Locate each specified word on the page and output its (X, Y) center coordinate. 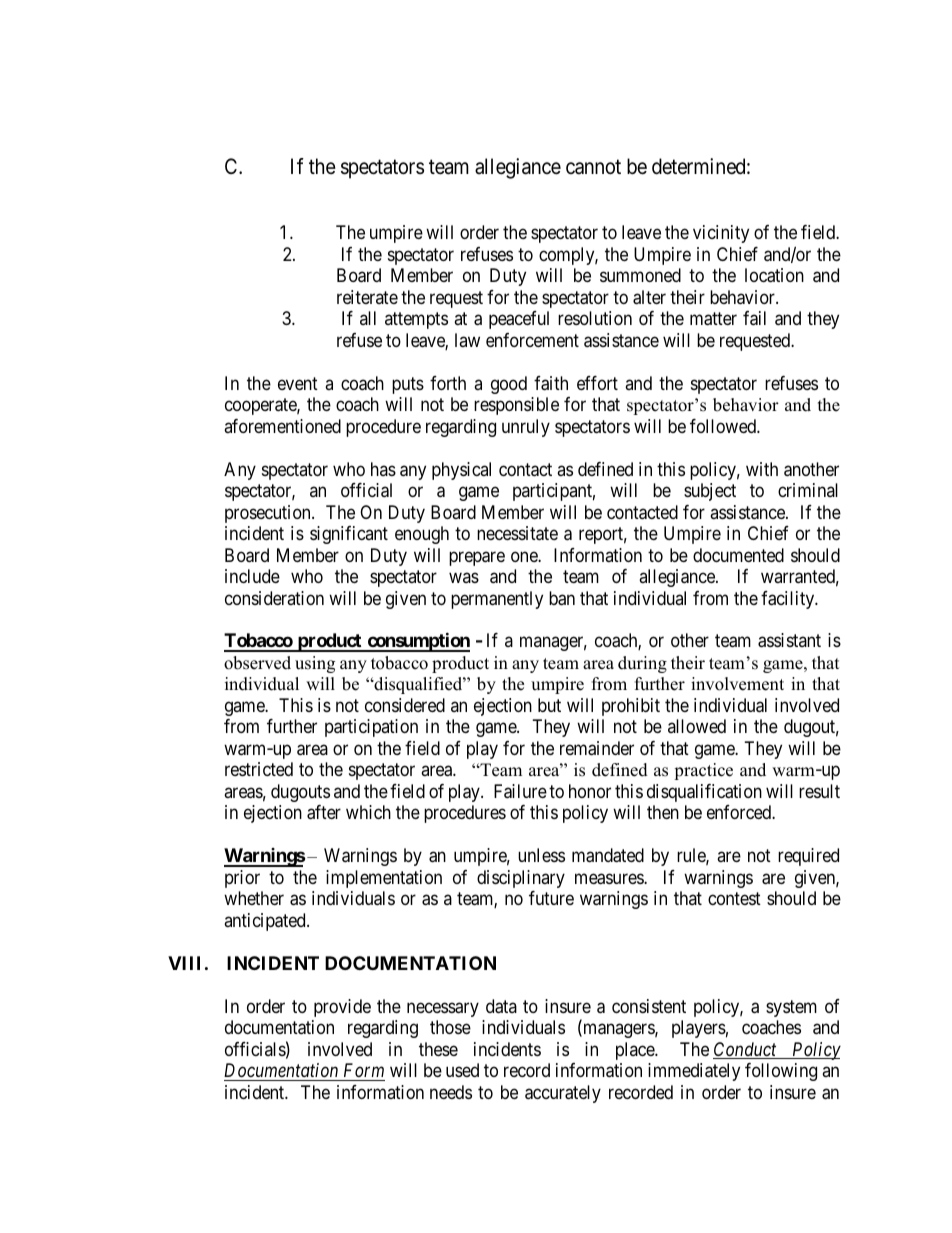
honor (590, 791)
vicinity (721, 234)
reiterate (367, 297)
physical (461, 471)
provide (342, 1008)
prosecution (269, 514)
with (762, 469)
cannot (593, 167)
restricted (259, 769)
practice (703, 771)
